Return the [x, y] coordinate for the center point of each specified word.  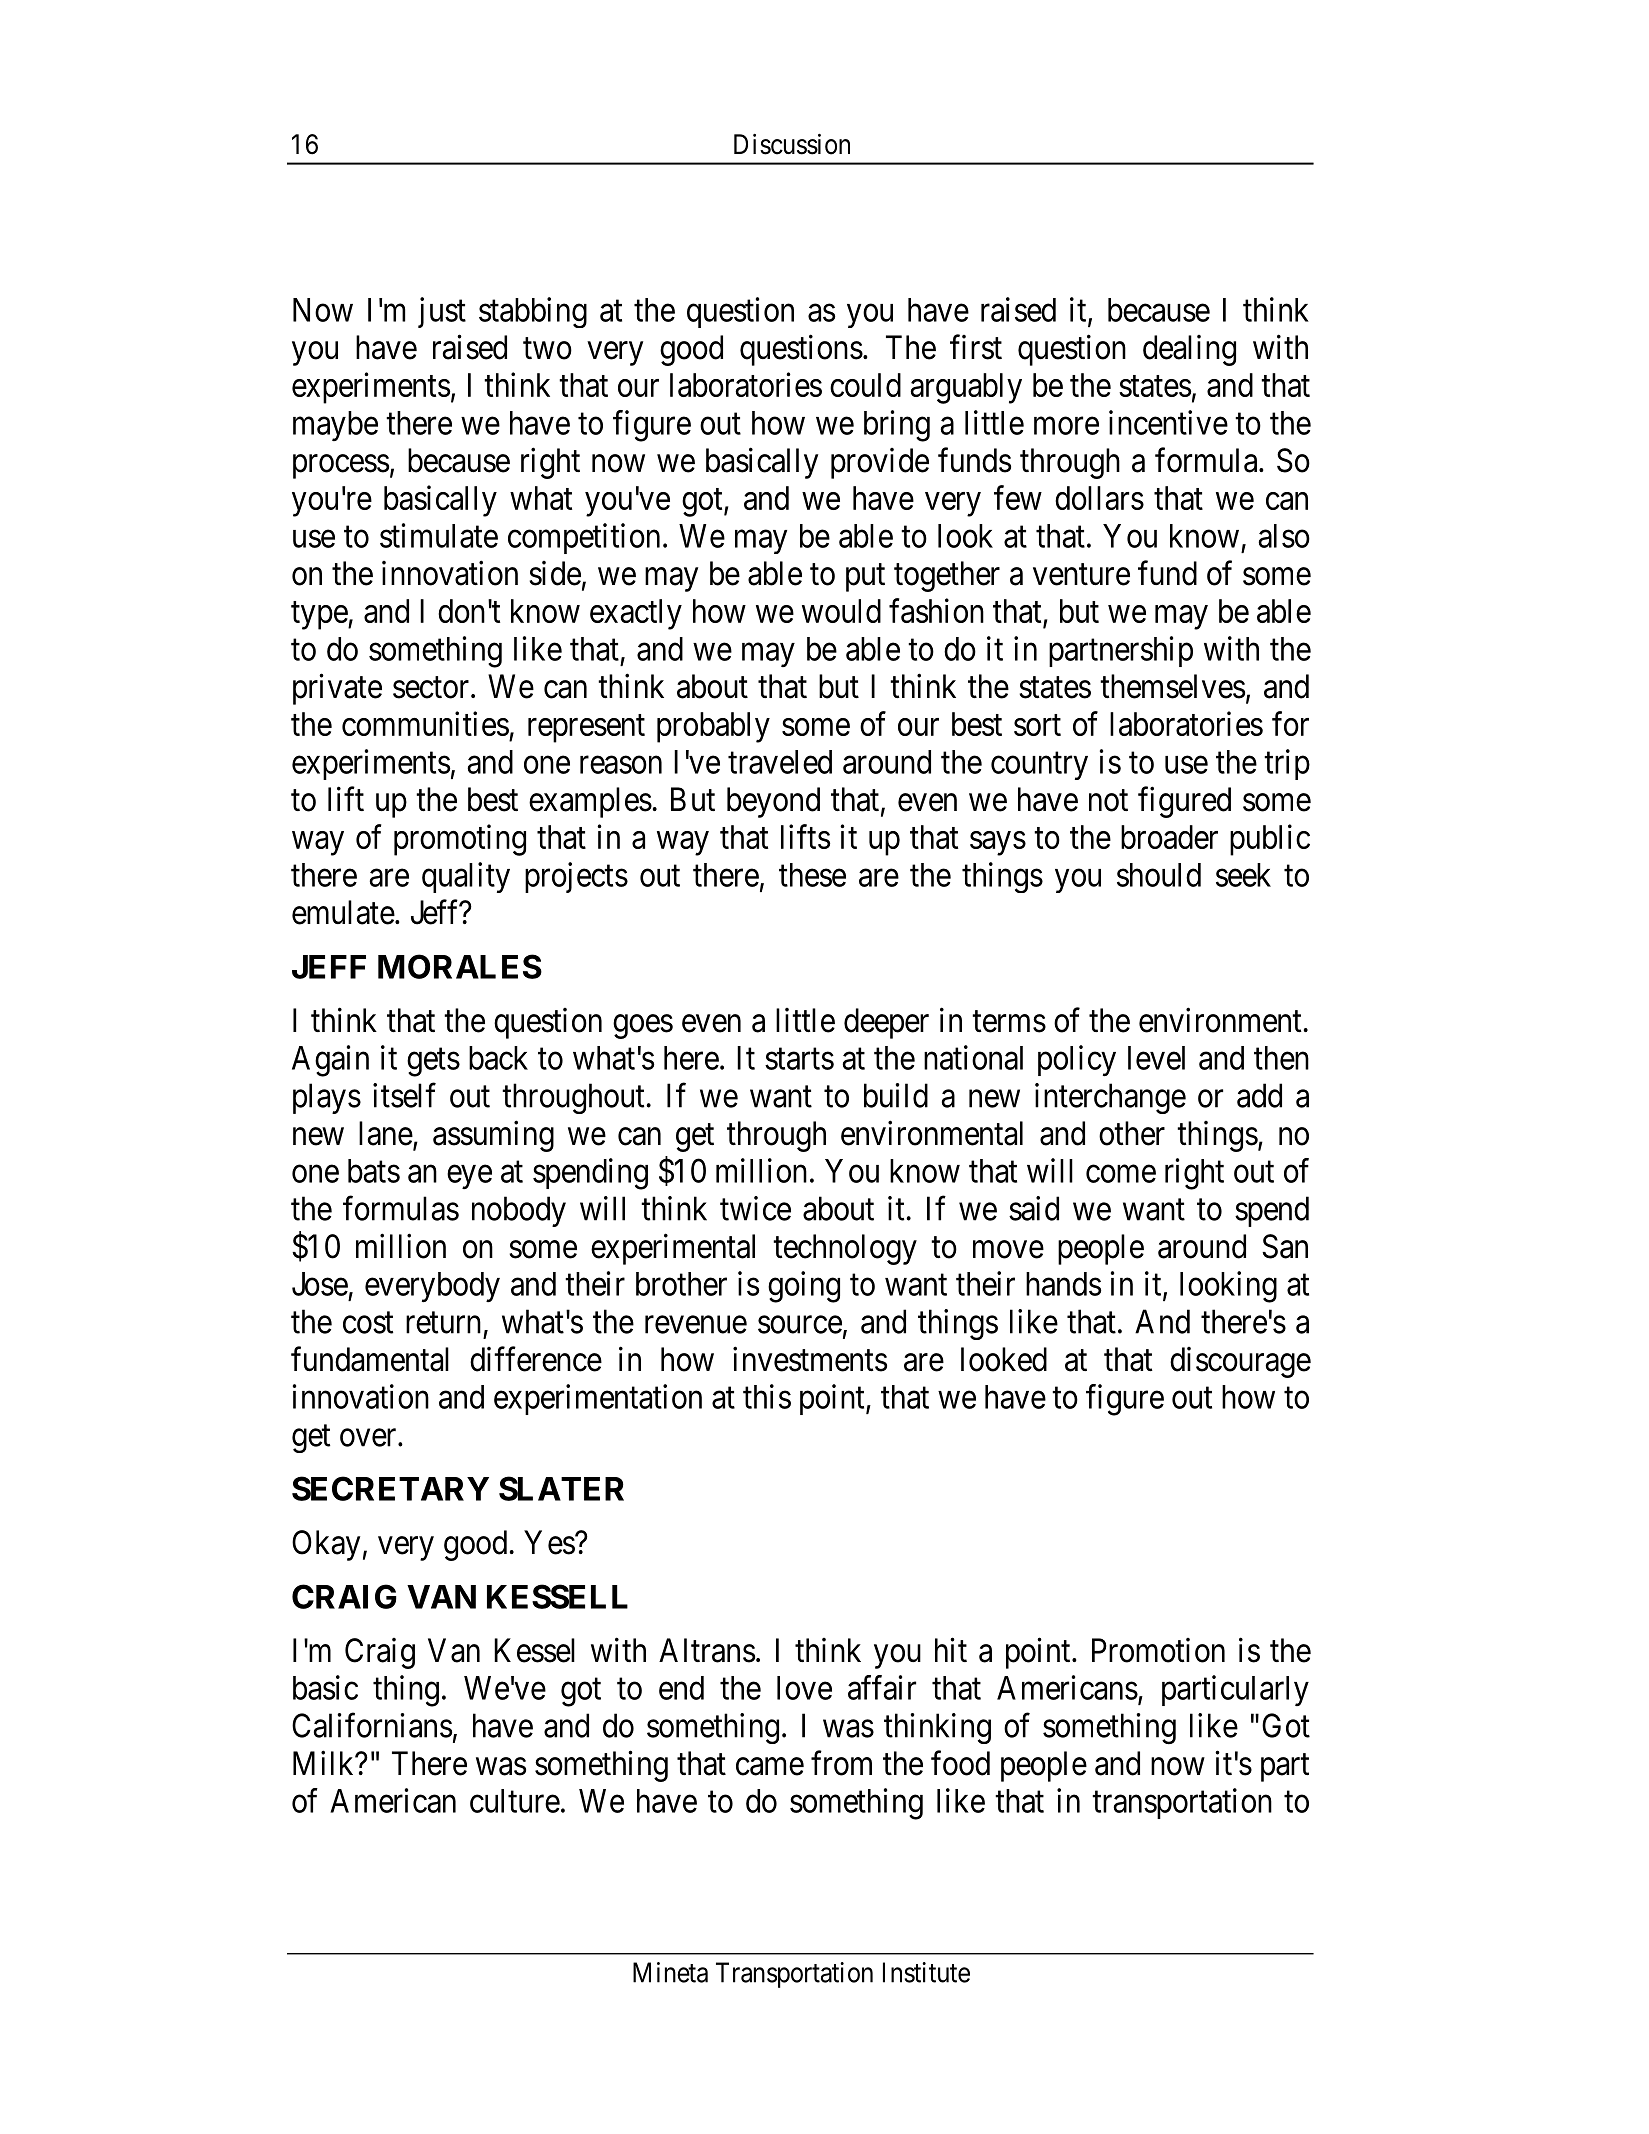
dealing [1189, 350]
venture [1081, 575]
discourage [1240, 1362]
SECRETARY [390, 1488]
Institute [926, 1972]
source [800, 1325]
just [442, 312]
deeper [886, 1023]
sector [432, 688]
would [841, 611]
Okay [326, 1545]
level [1156, 1058]
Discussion [792, 144]
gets [433, 1062]
